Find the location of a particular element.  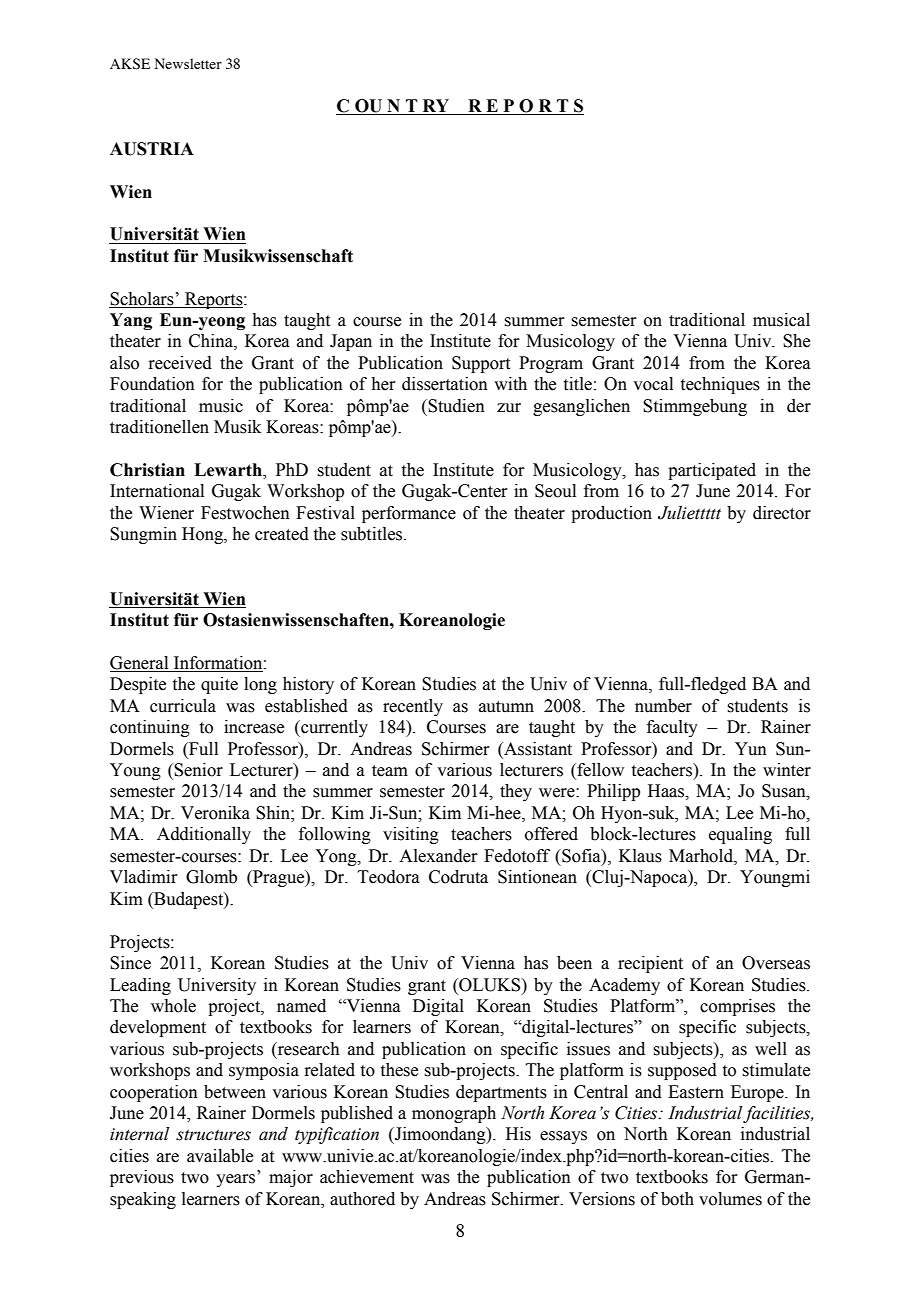

monograph is located at coordinates (454, 1114).
